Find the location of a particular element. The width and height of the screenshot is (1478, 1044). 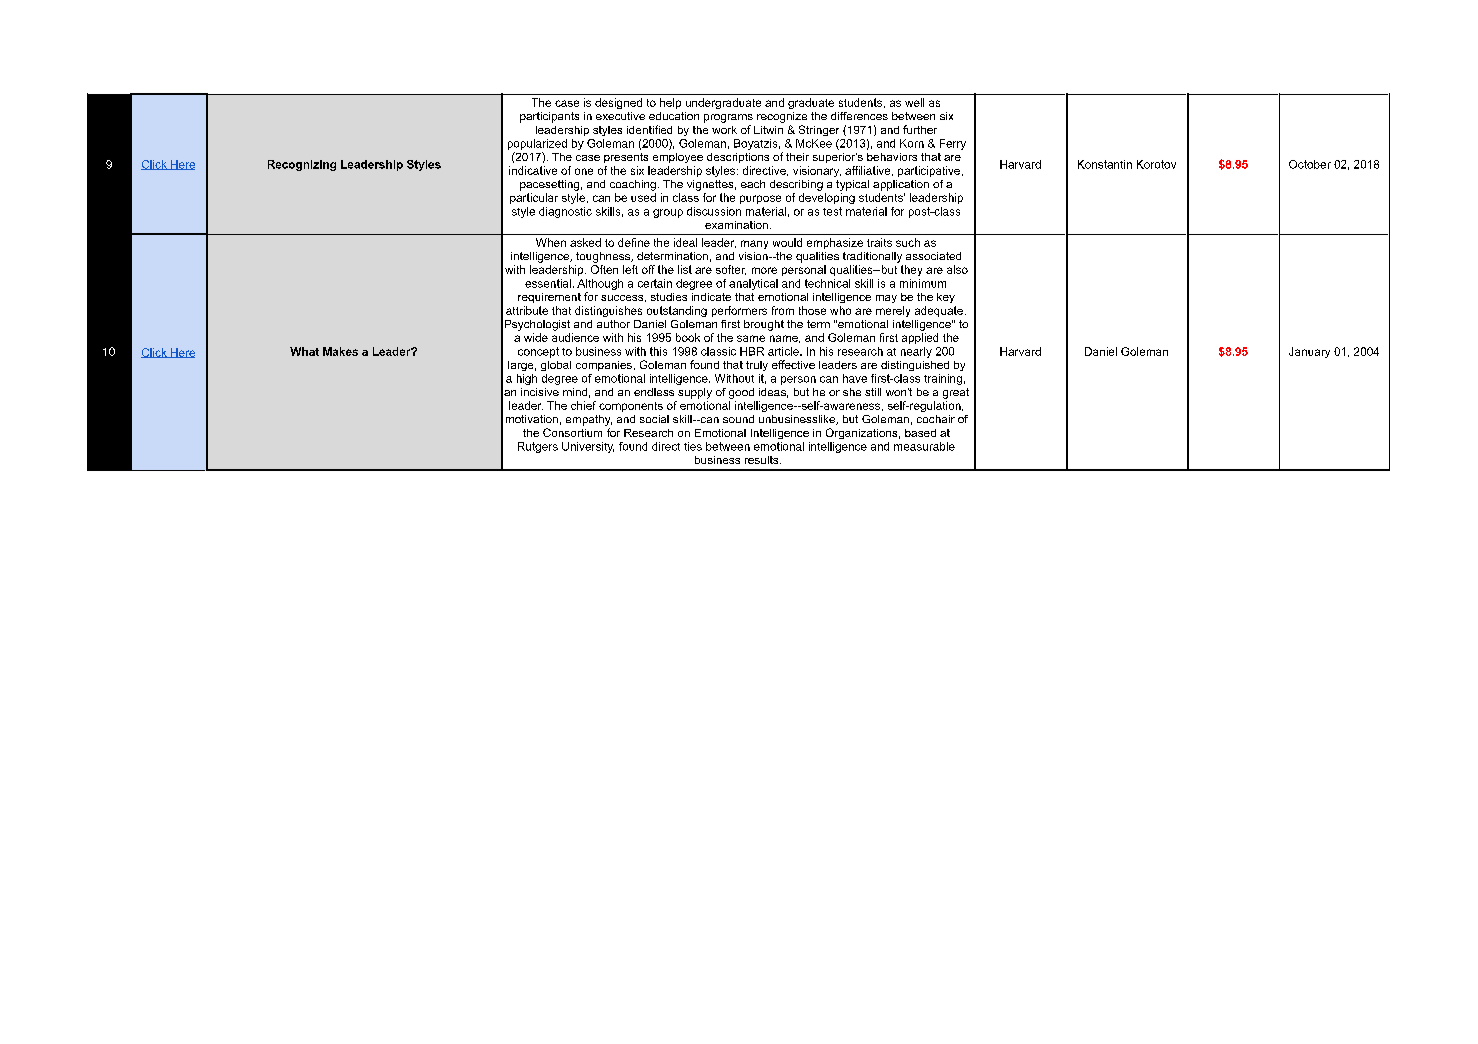

describing is located at coordinates (796, 185).
